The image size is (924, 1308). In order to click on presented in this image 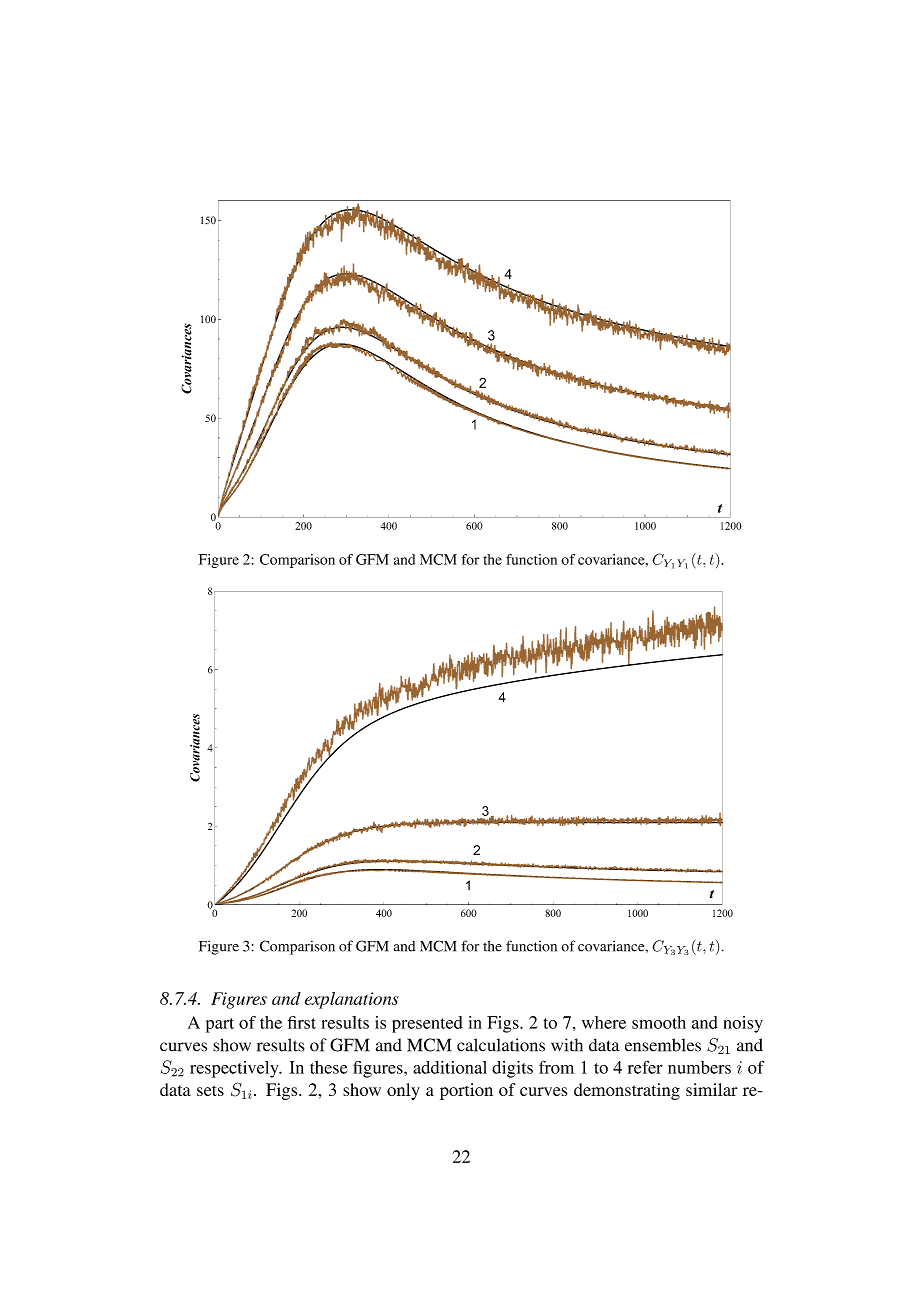, I will do `click(427, 1024)`.
